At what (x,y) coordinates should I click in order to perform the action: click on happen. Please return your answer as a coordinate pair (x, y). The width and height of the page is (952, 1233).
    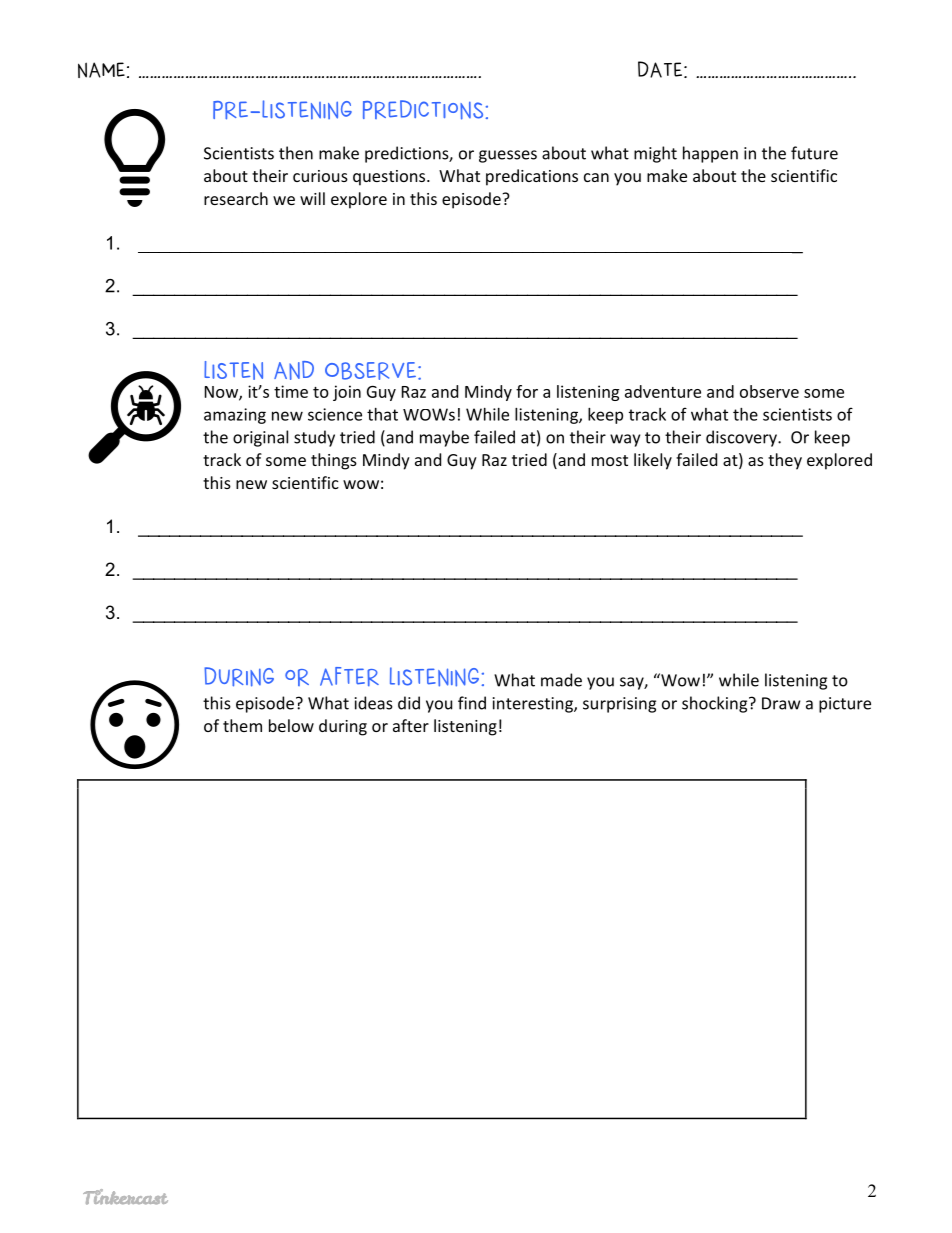
    Looking at the image, I should click on (710, 154).
